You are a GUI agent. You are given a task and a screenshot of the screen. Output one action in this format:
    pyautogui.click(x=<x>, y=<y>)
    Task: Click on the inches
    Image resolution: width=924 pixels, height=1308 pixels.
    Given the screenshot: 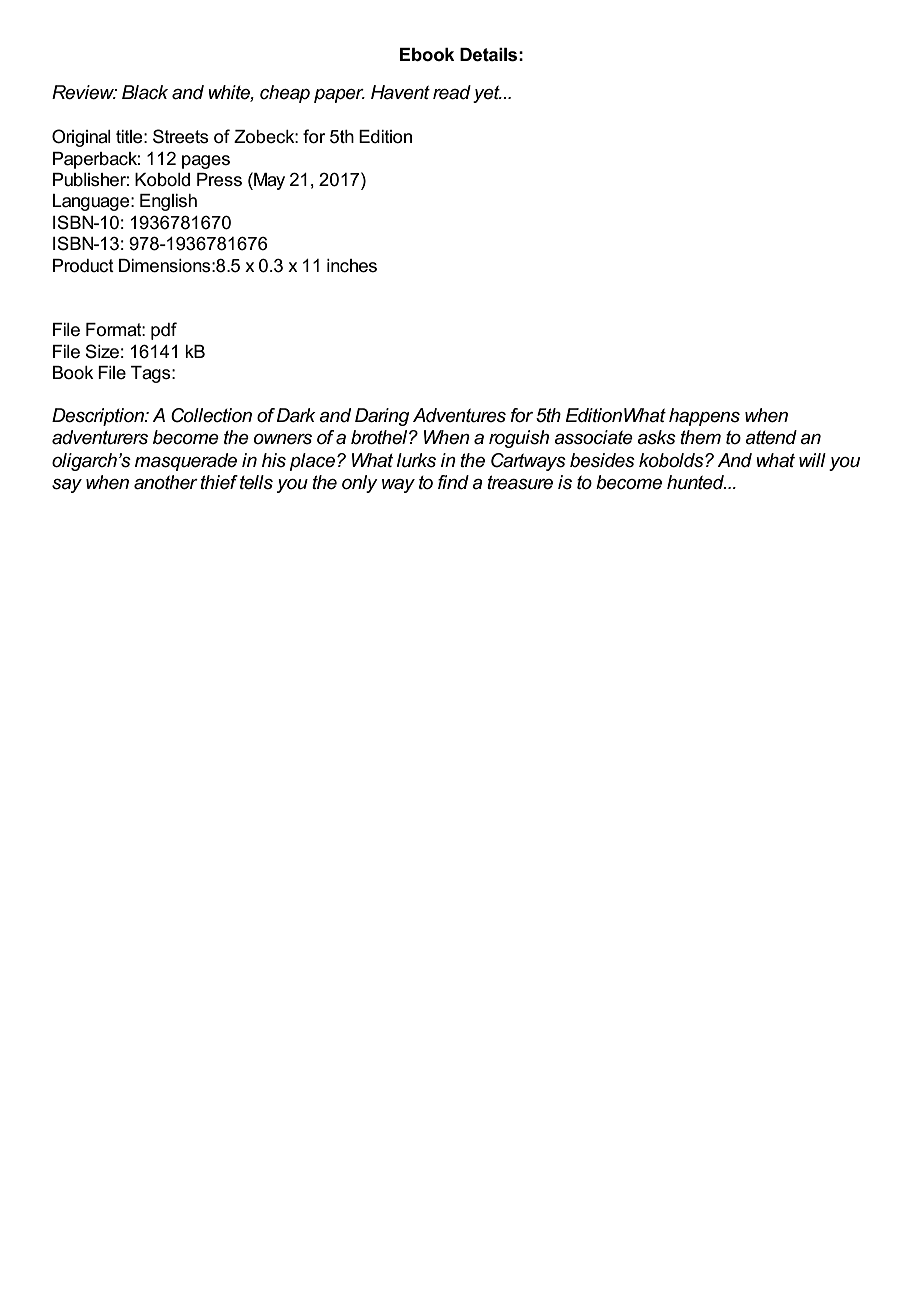 What is the action you would take?
    pyautogui.click(x=352, y=266)
